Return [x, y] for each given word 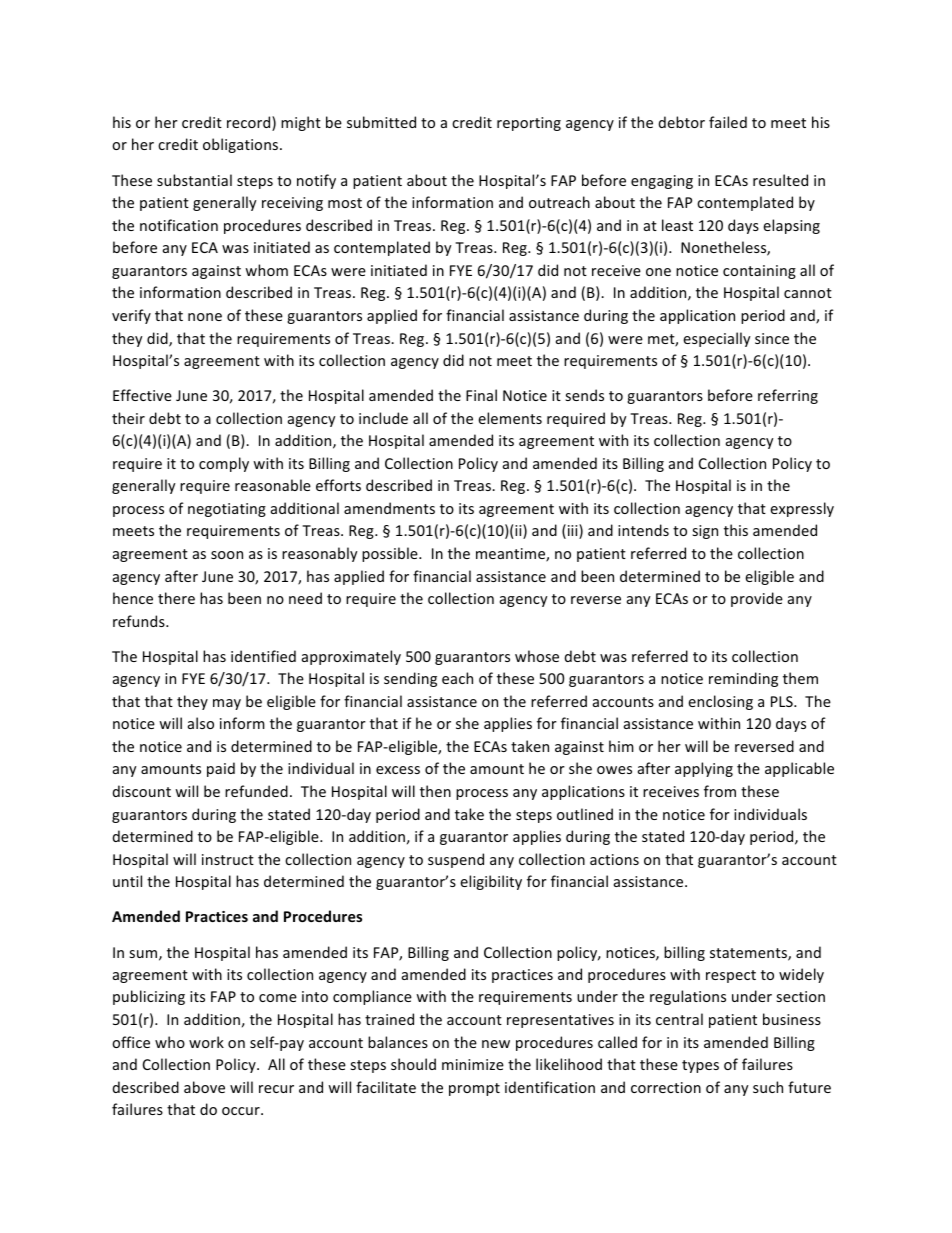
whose [537, 656]
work [206, 1042]
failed [728, 122]
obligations [242, 145]
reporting [529, 124]
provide [757, 599]
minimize [473, 1064]
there [176, 598]
